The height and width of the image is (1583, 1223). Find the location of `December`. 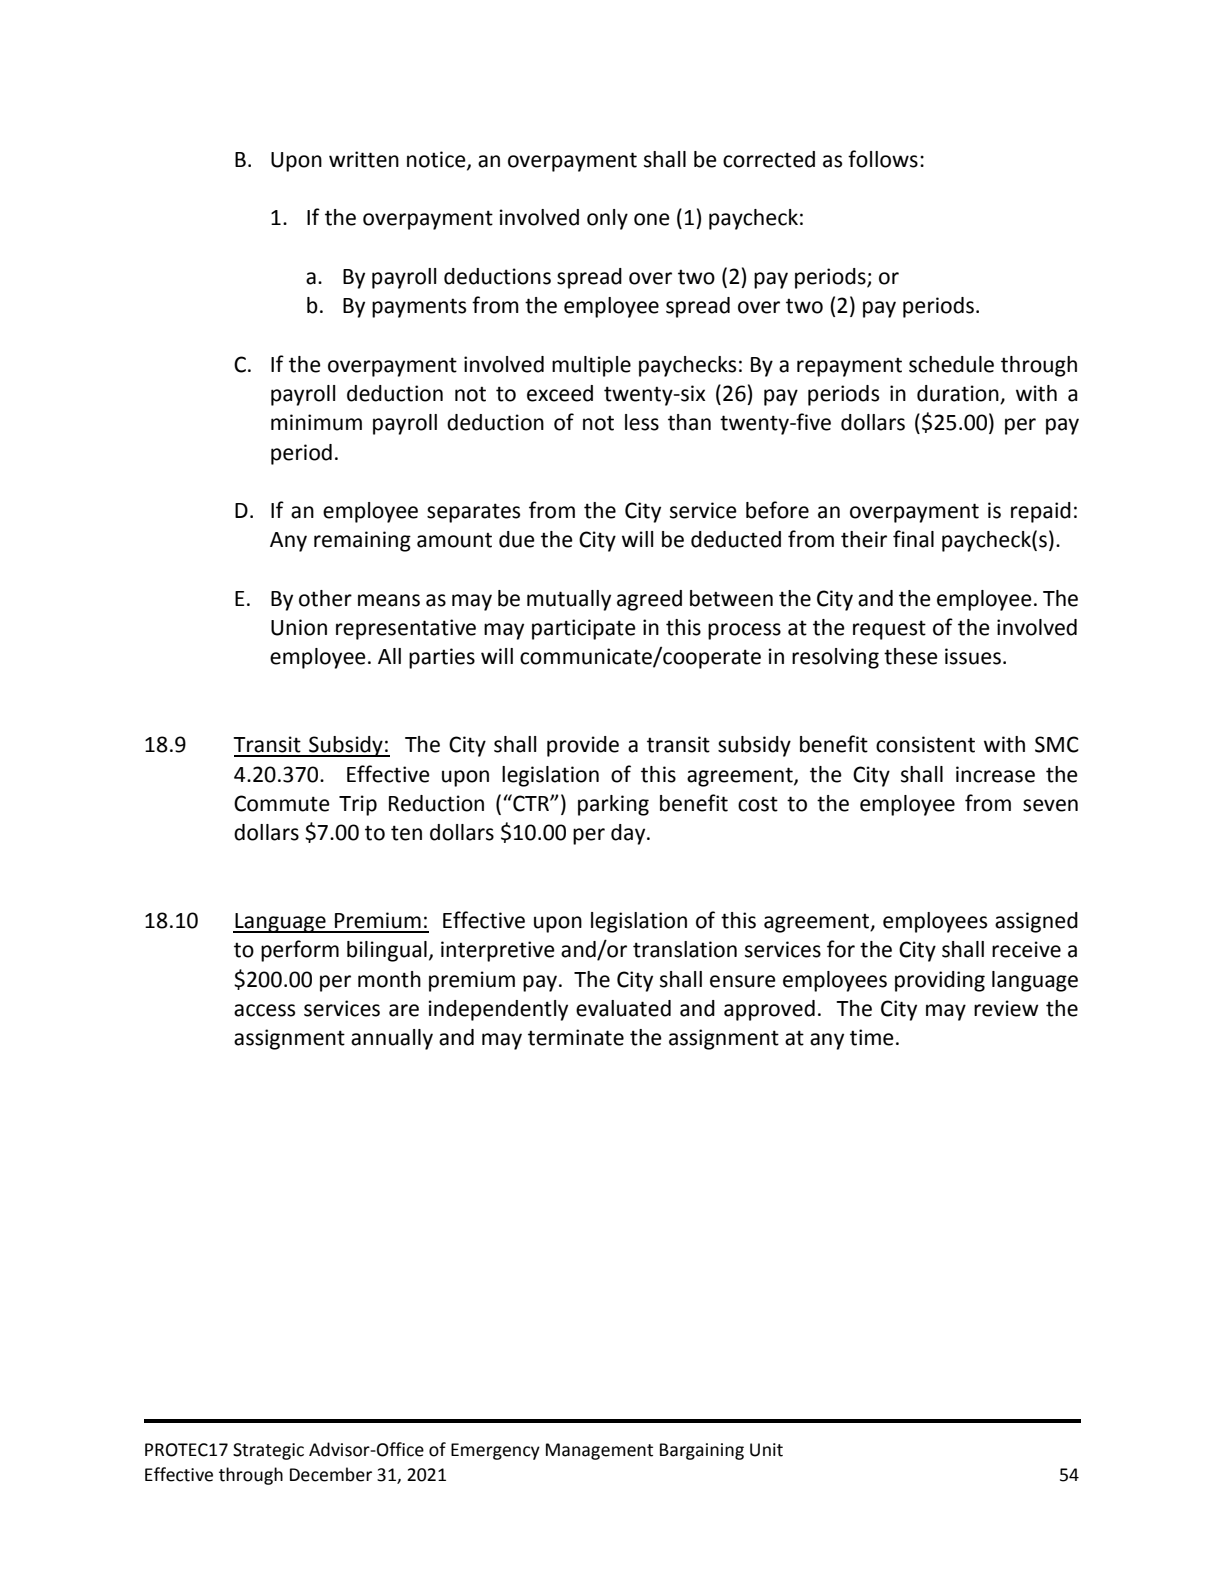

December is located at coordinates (331, 1474).
